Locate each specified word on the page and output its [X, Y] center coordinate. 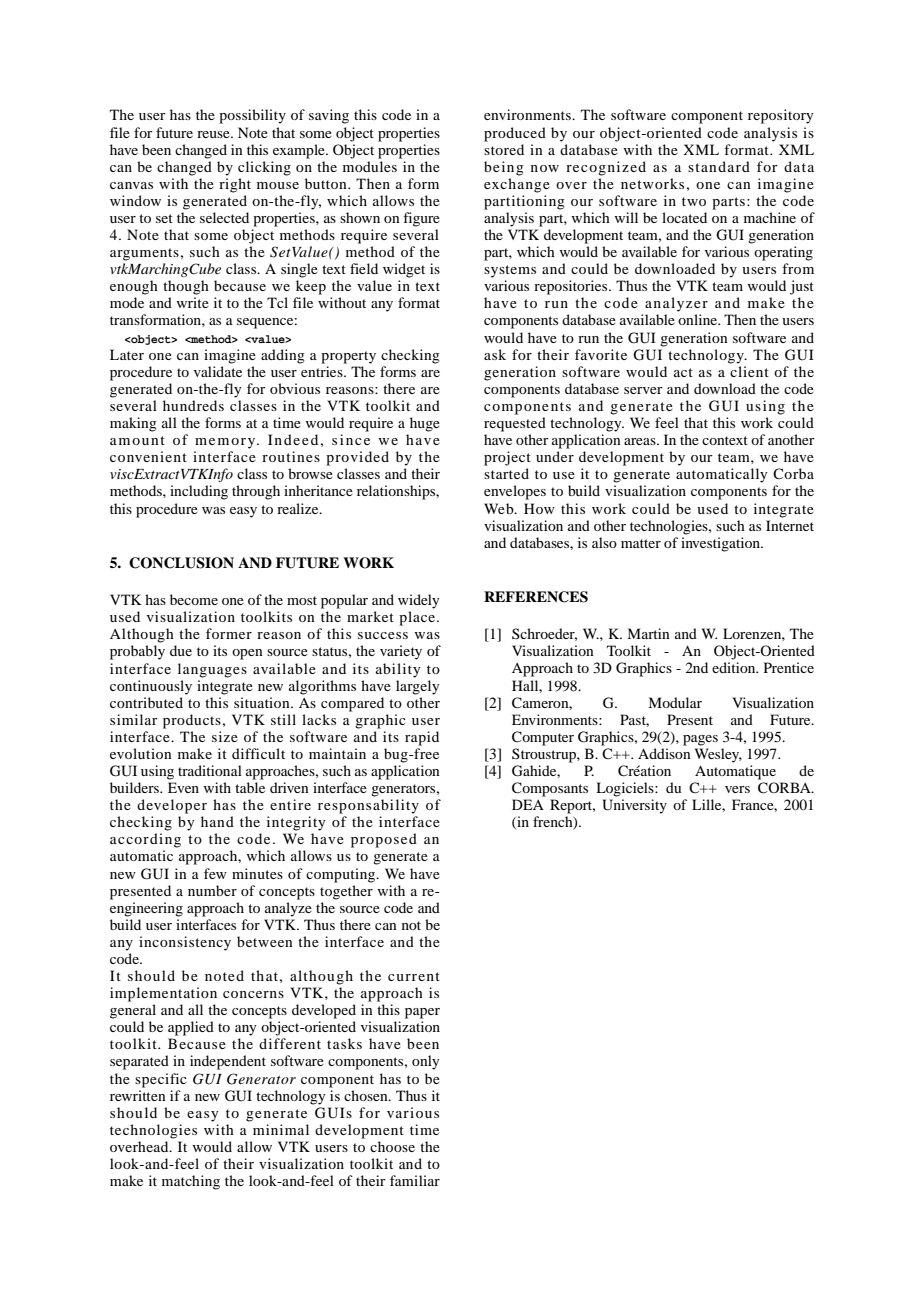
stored [504, 148]
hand [217, 821]
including [199, 492]
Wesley [718, 755]
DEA [528, 804]
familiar [415, 1180]
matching [191, 1182]
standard [719, 166]
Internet [790, 525]
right [235, 185]
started [506, 473]
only [425, 1062]
